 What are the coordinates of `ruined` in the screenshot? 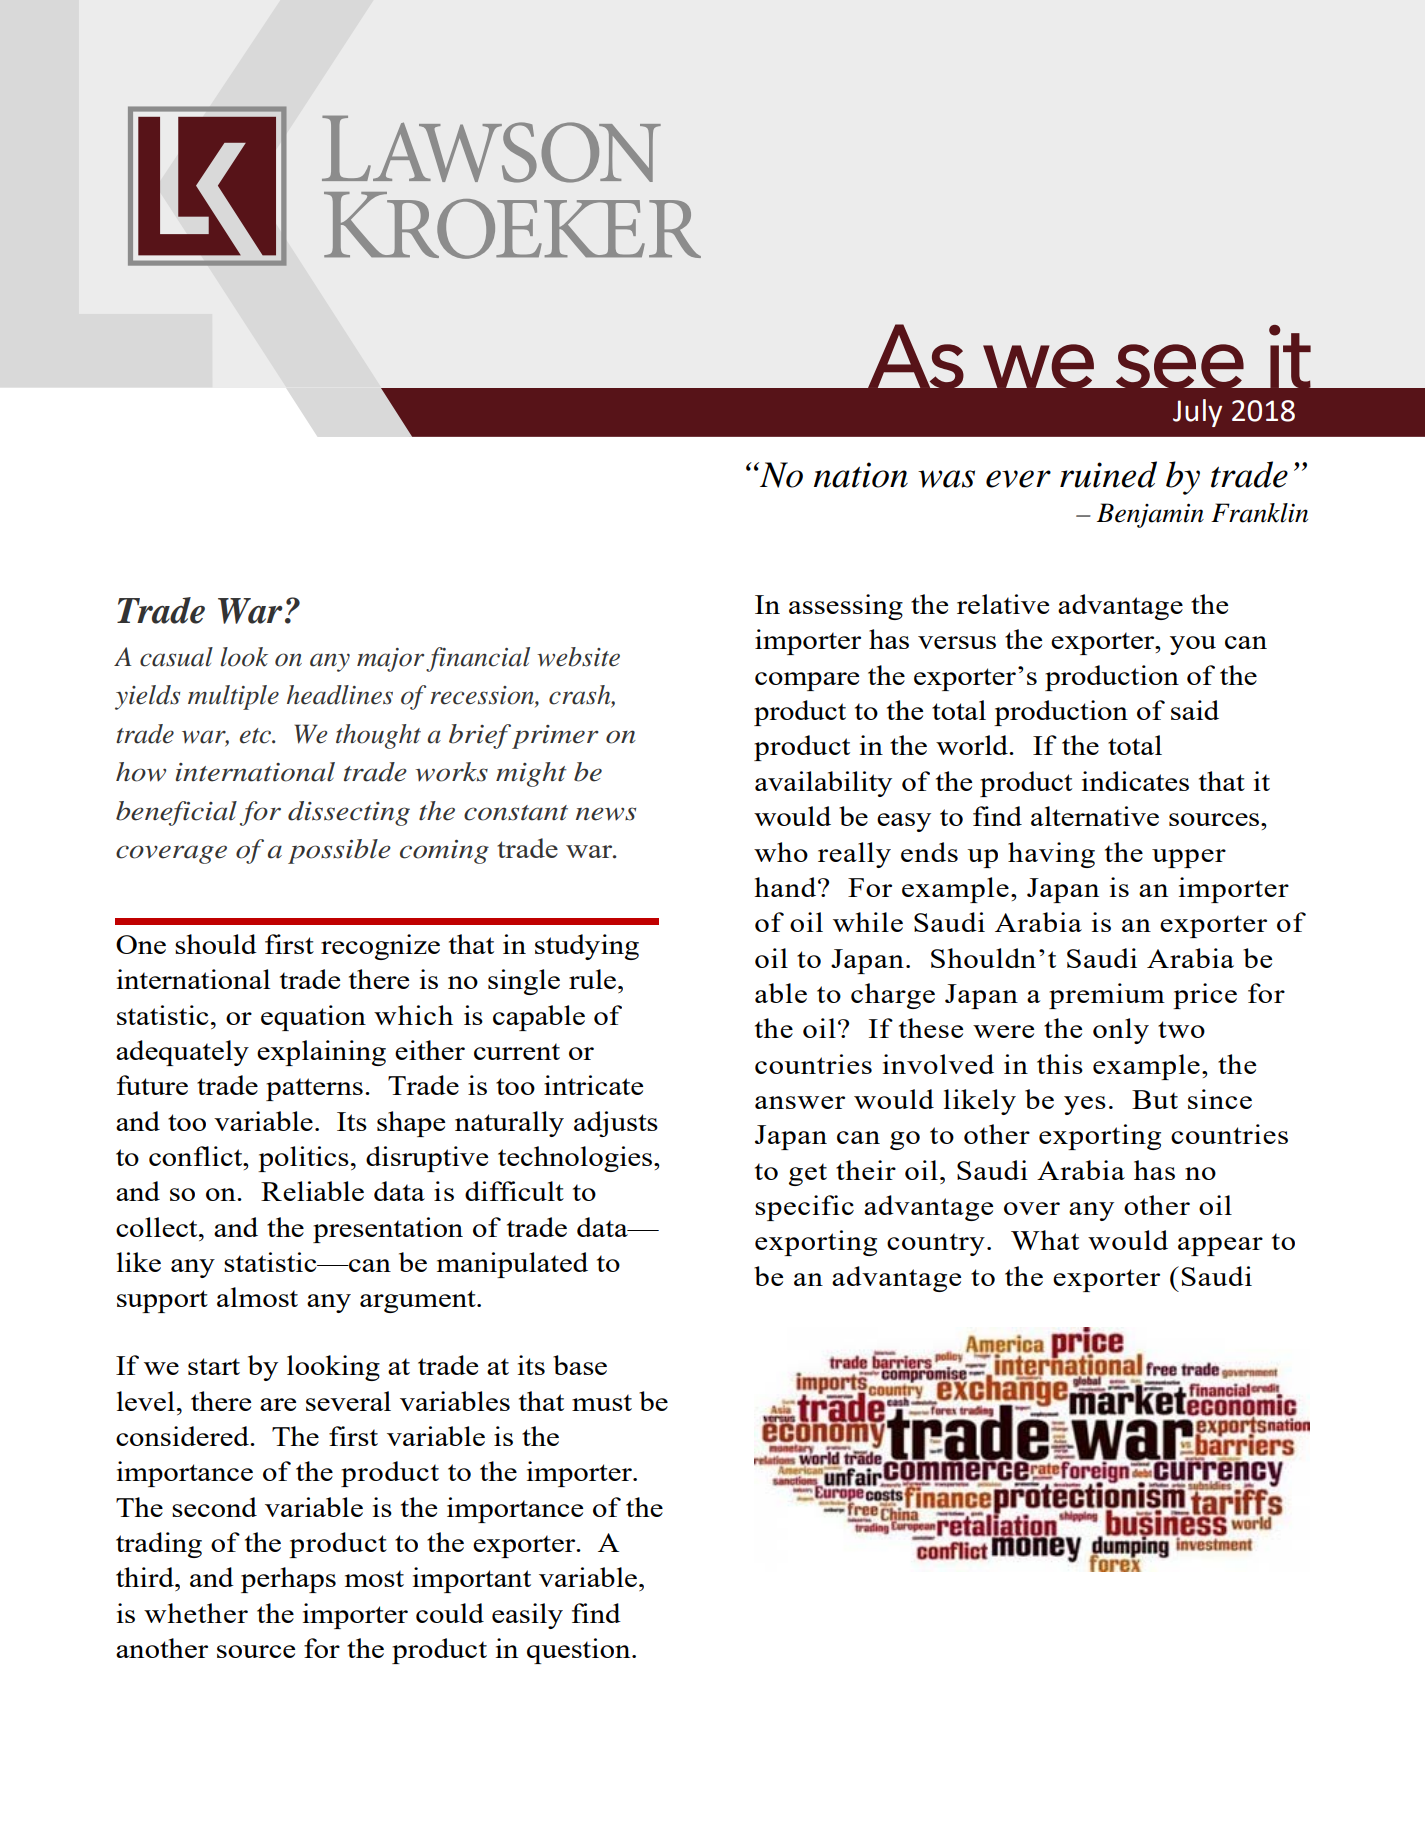 It's located at (1108, 474).
